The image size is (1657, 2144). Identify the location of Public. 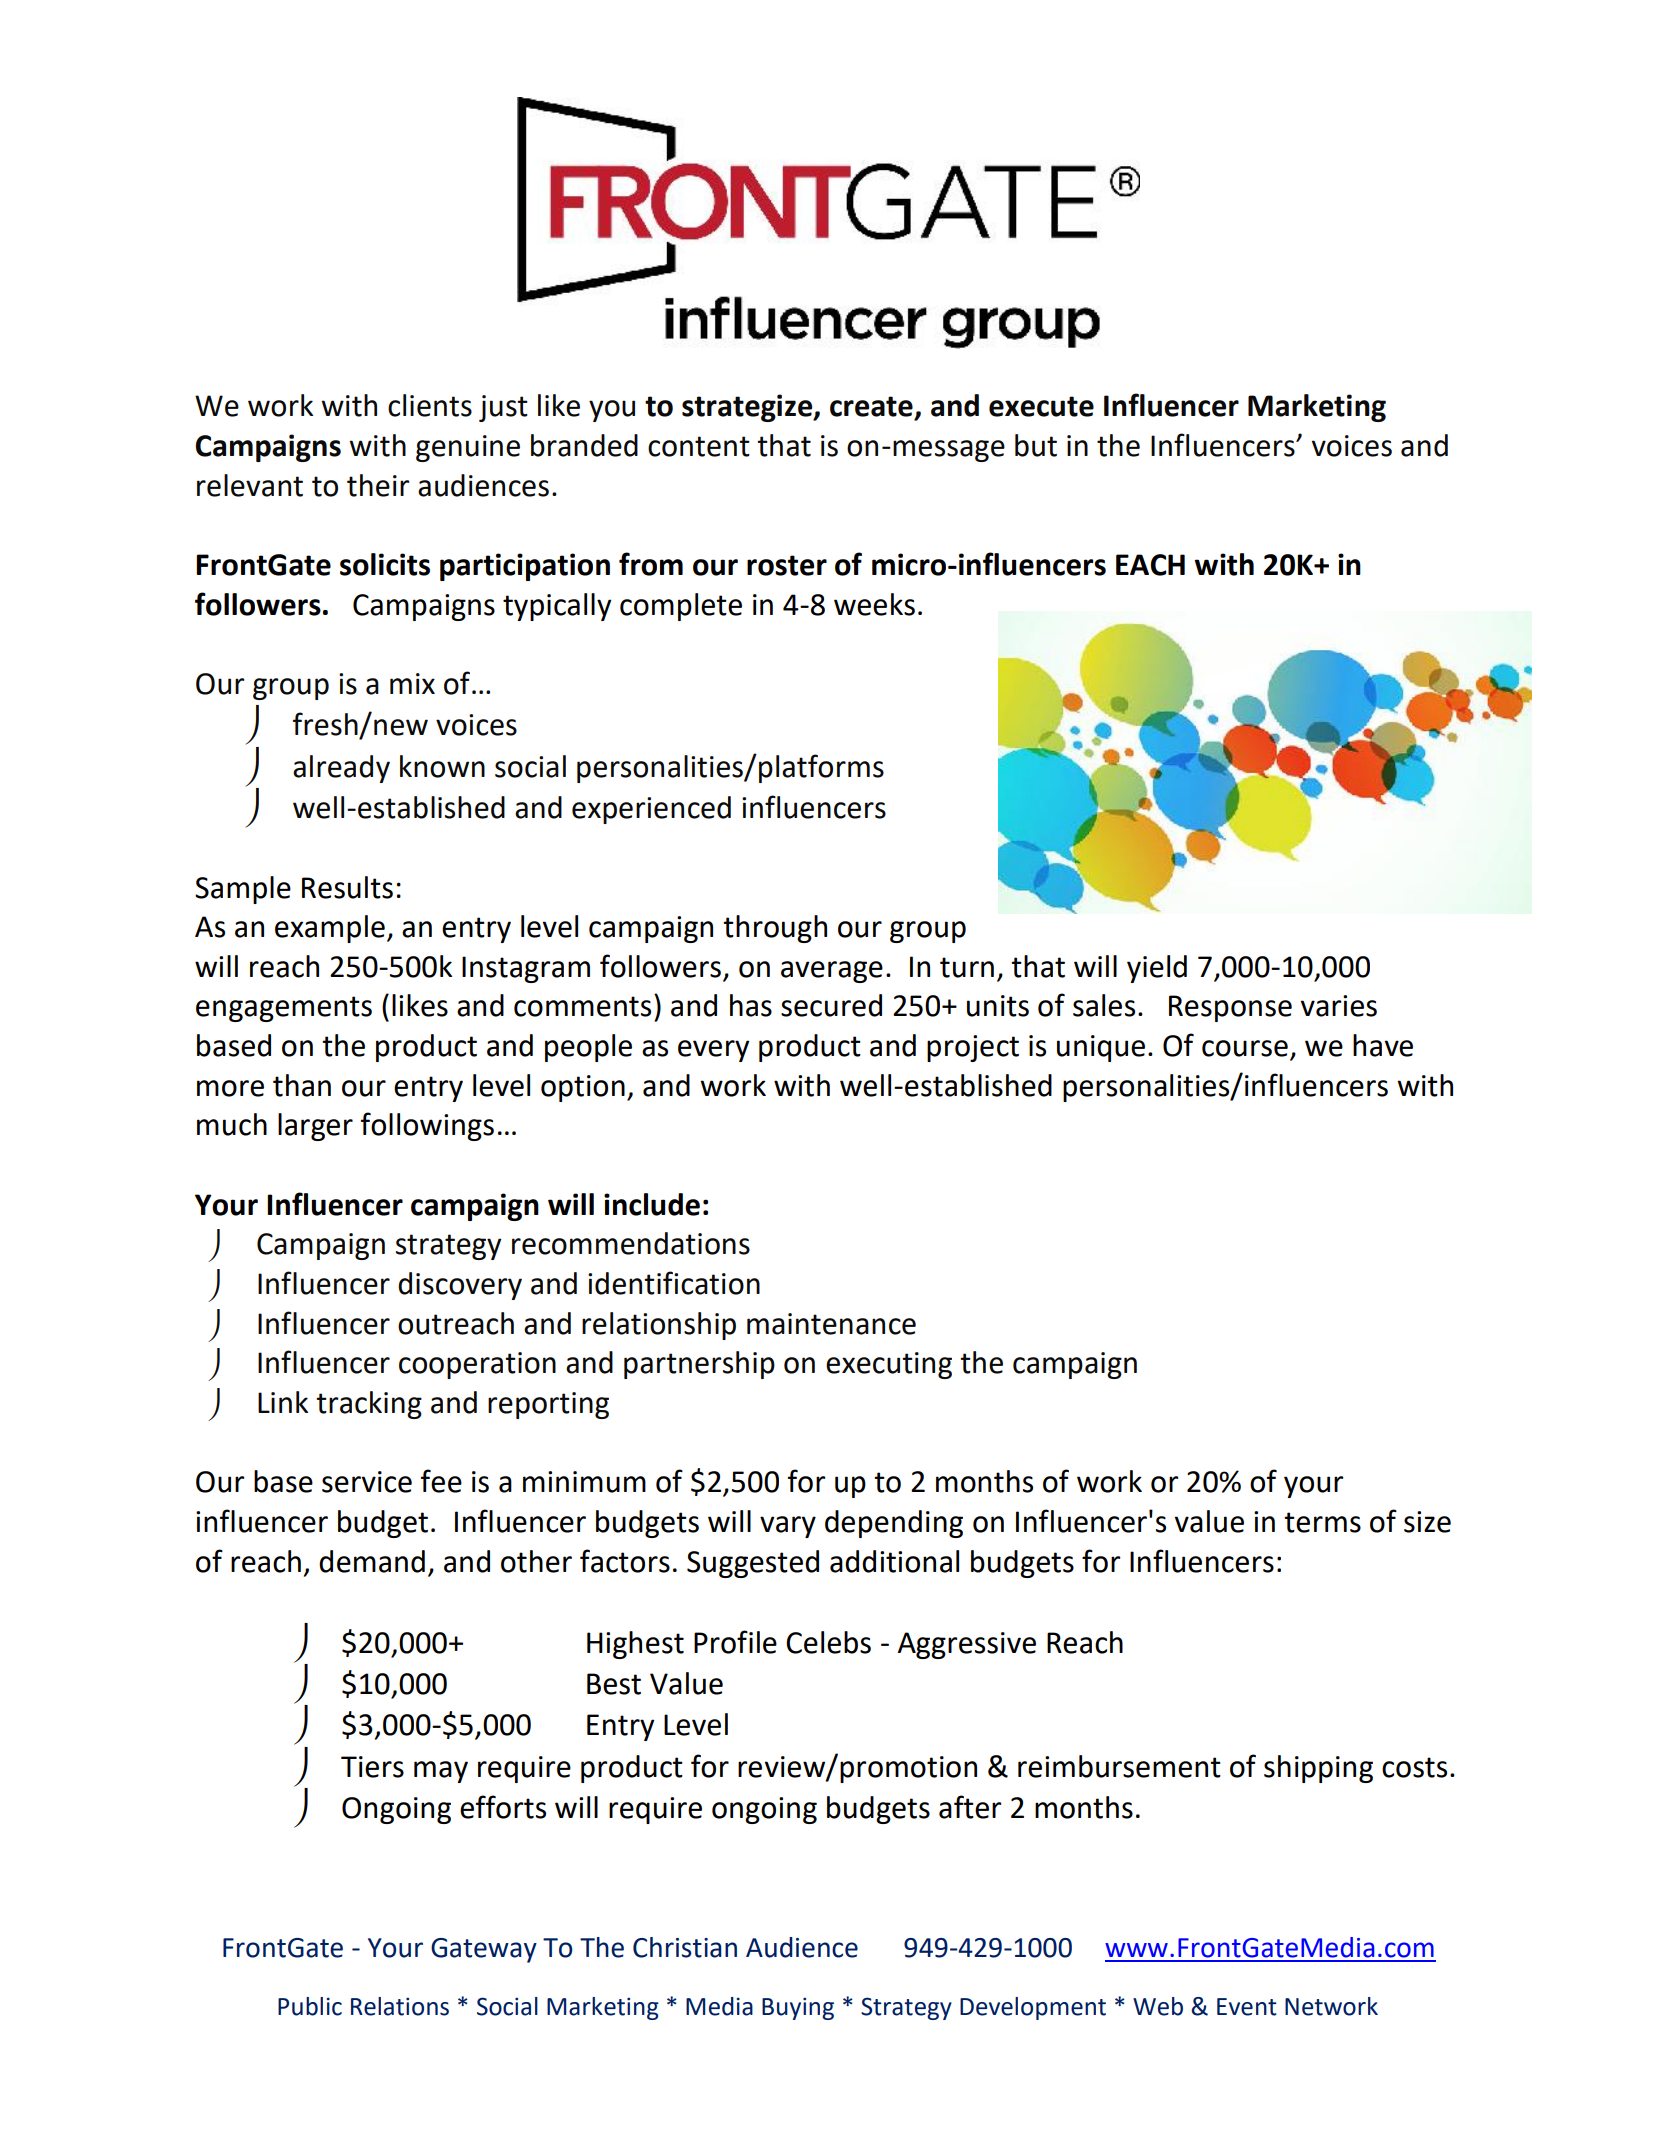
(310, 2006).
